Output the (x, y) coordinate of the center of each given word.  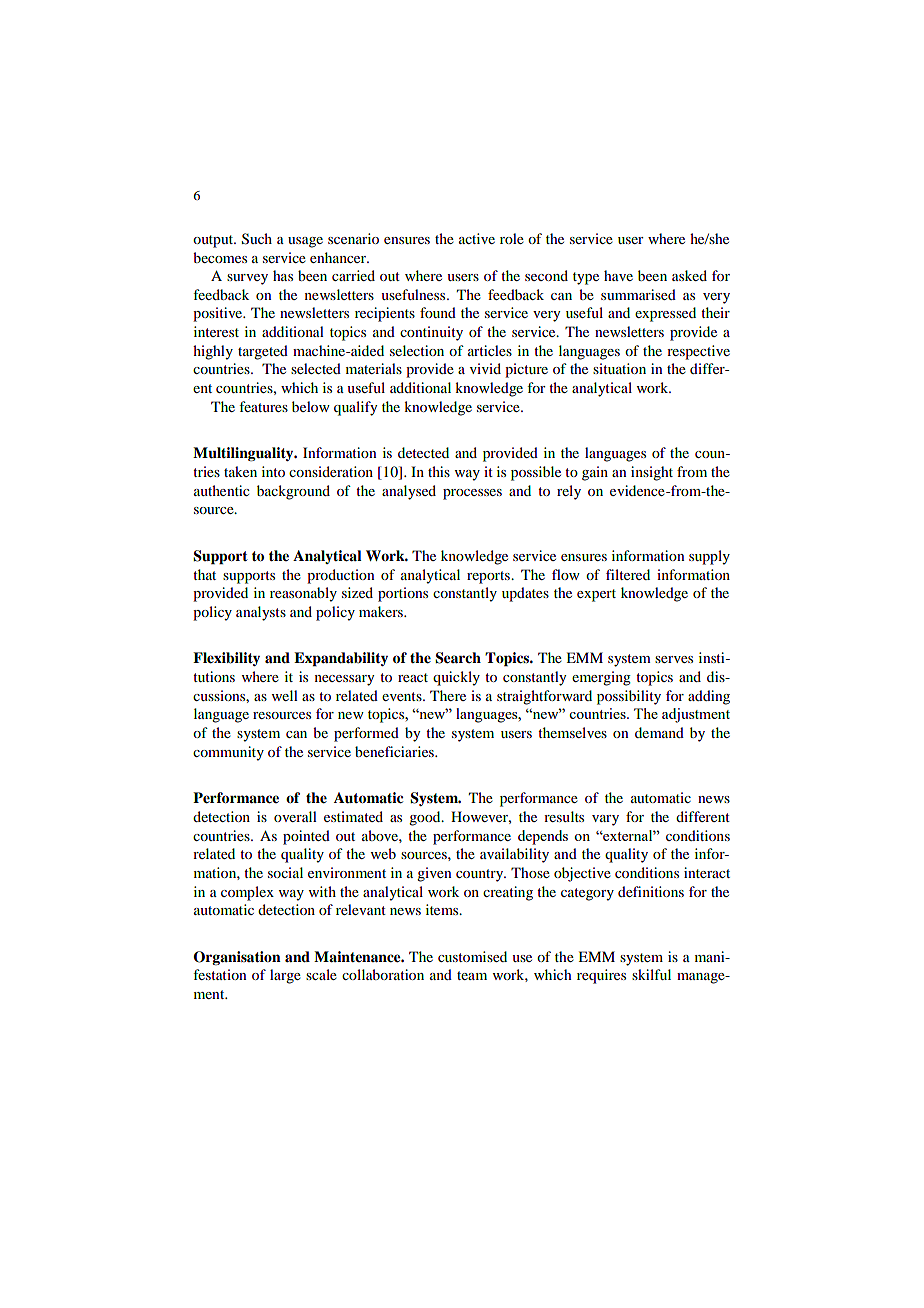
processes (472, 494)
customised (472, 956)
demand (659, 732)
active (477, 238)
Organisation (237, 958)
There (448, 695)
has (283, 275)
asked (689, 275)
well (285, 695)
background (293, 492)
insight (652, 473)
